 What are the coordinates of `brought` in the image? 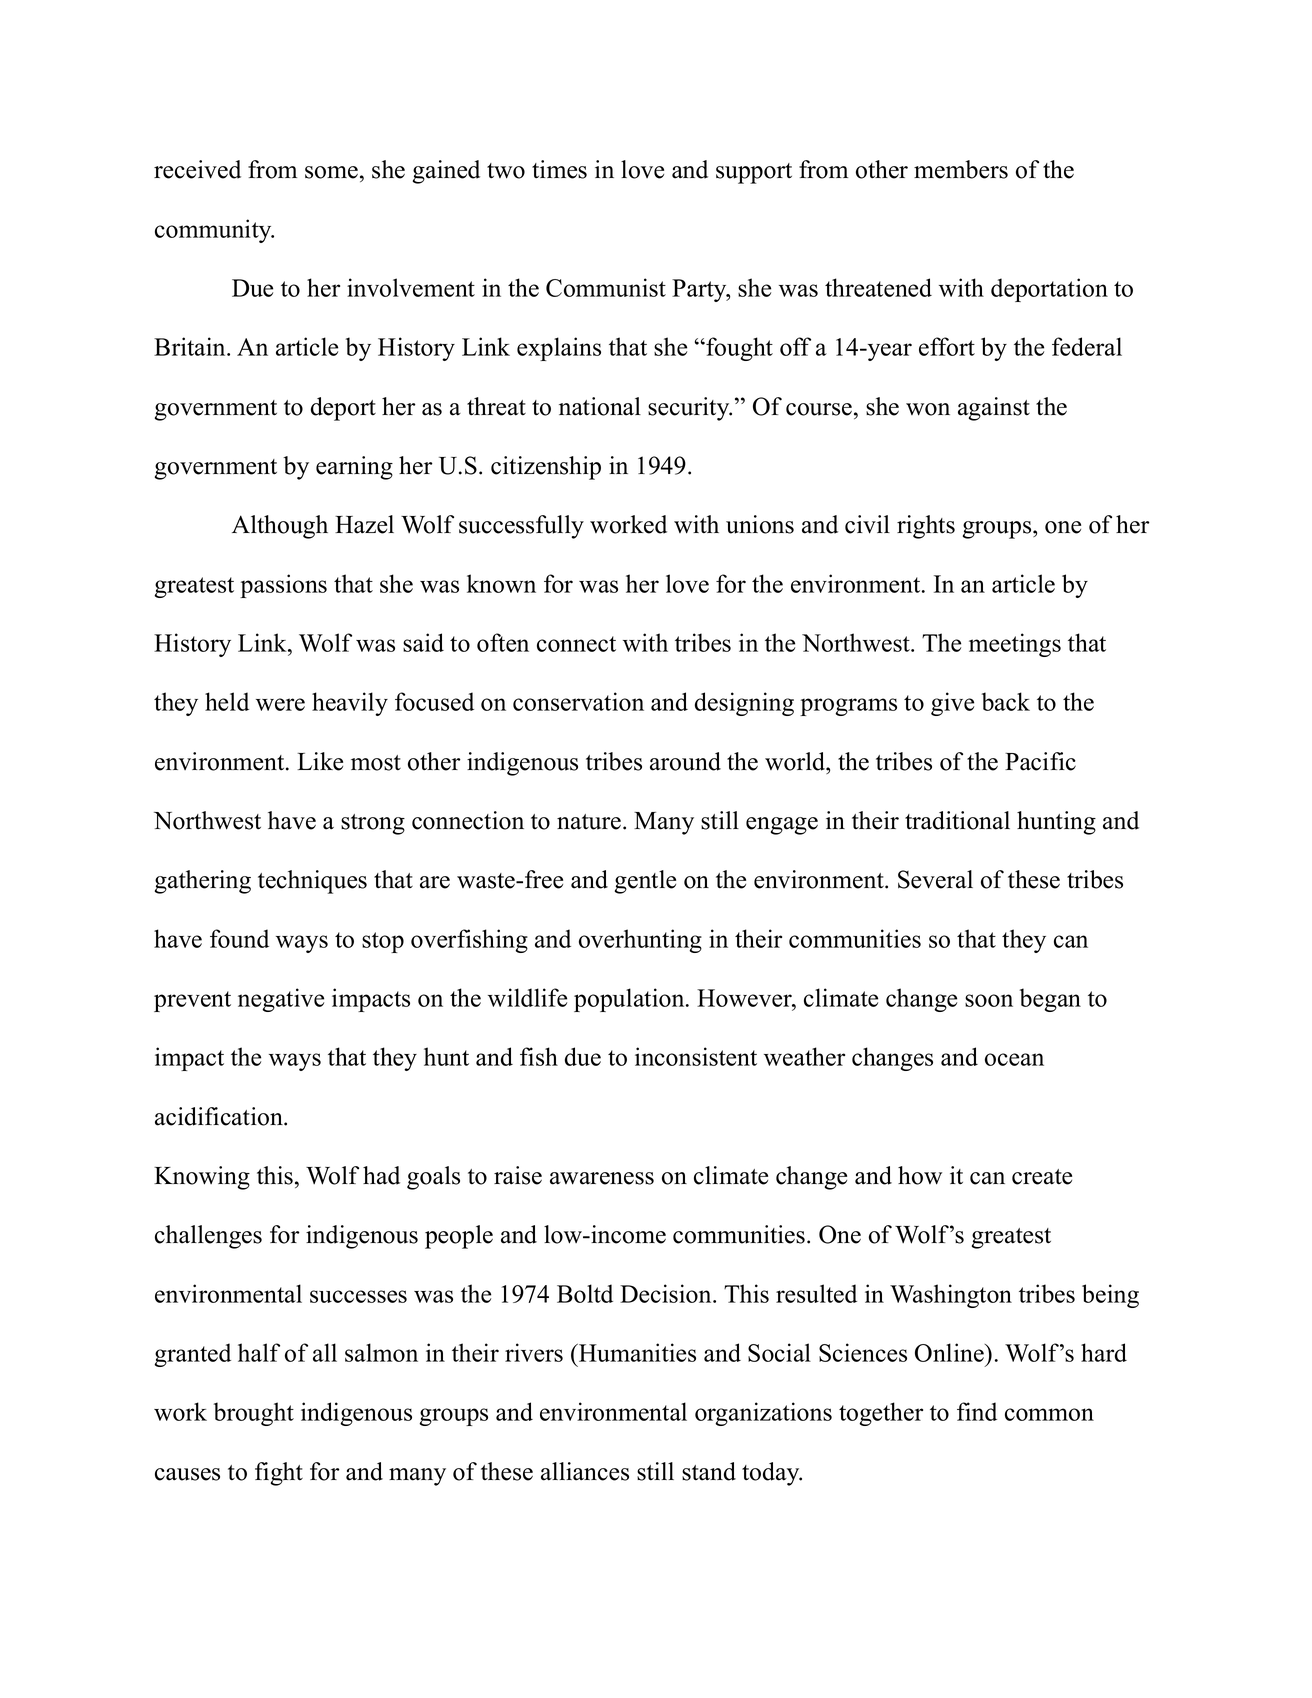 It's located at (254, 1414).
